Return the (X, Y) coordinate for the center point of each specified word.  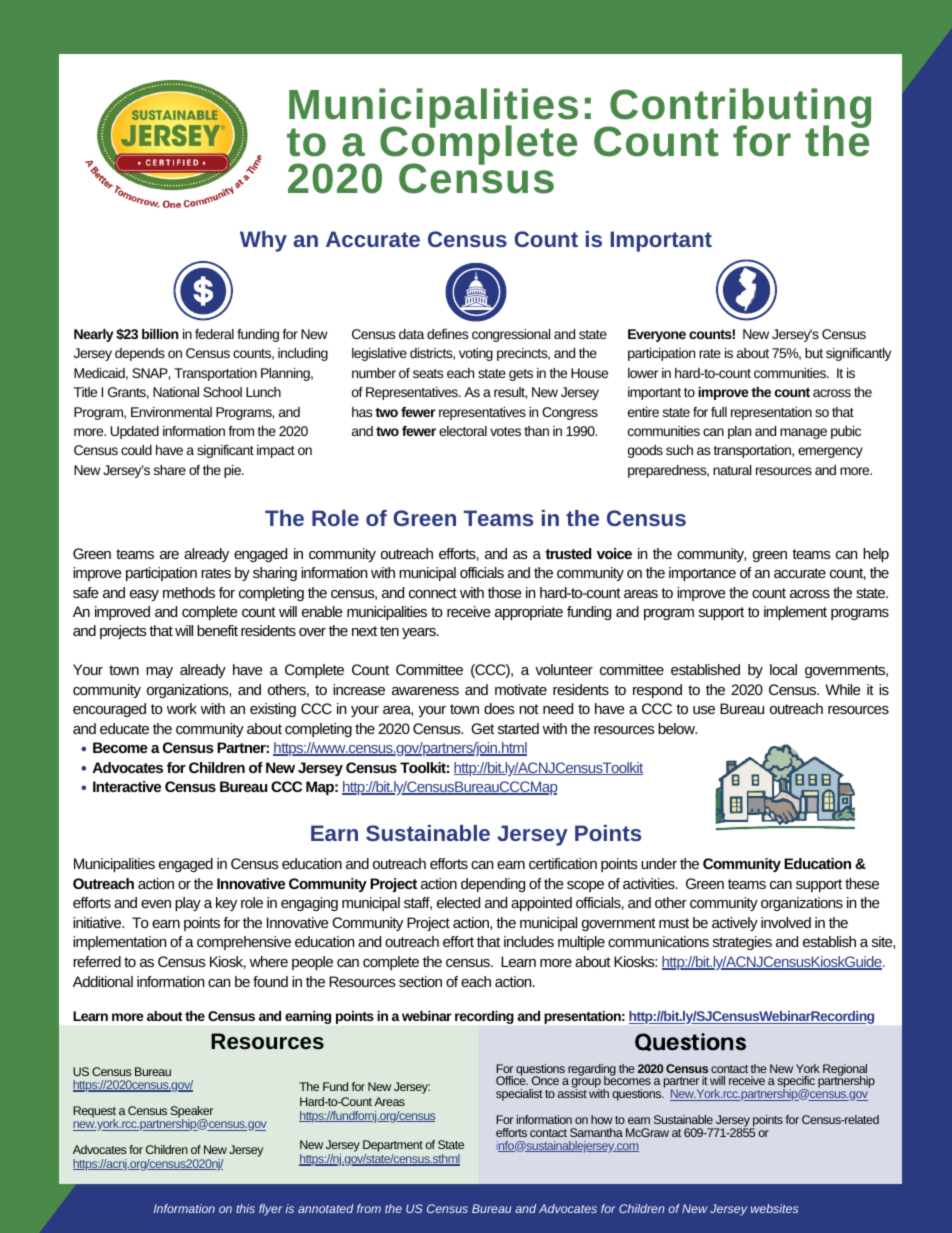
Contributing (739, 109)
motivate (521, 689)
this (245, 1208)
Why (263, 241)
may (159, 672)
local (783, 669)
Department (393, 1146)
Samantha (596, 1132)
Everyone (657, 335)
